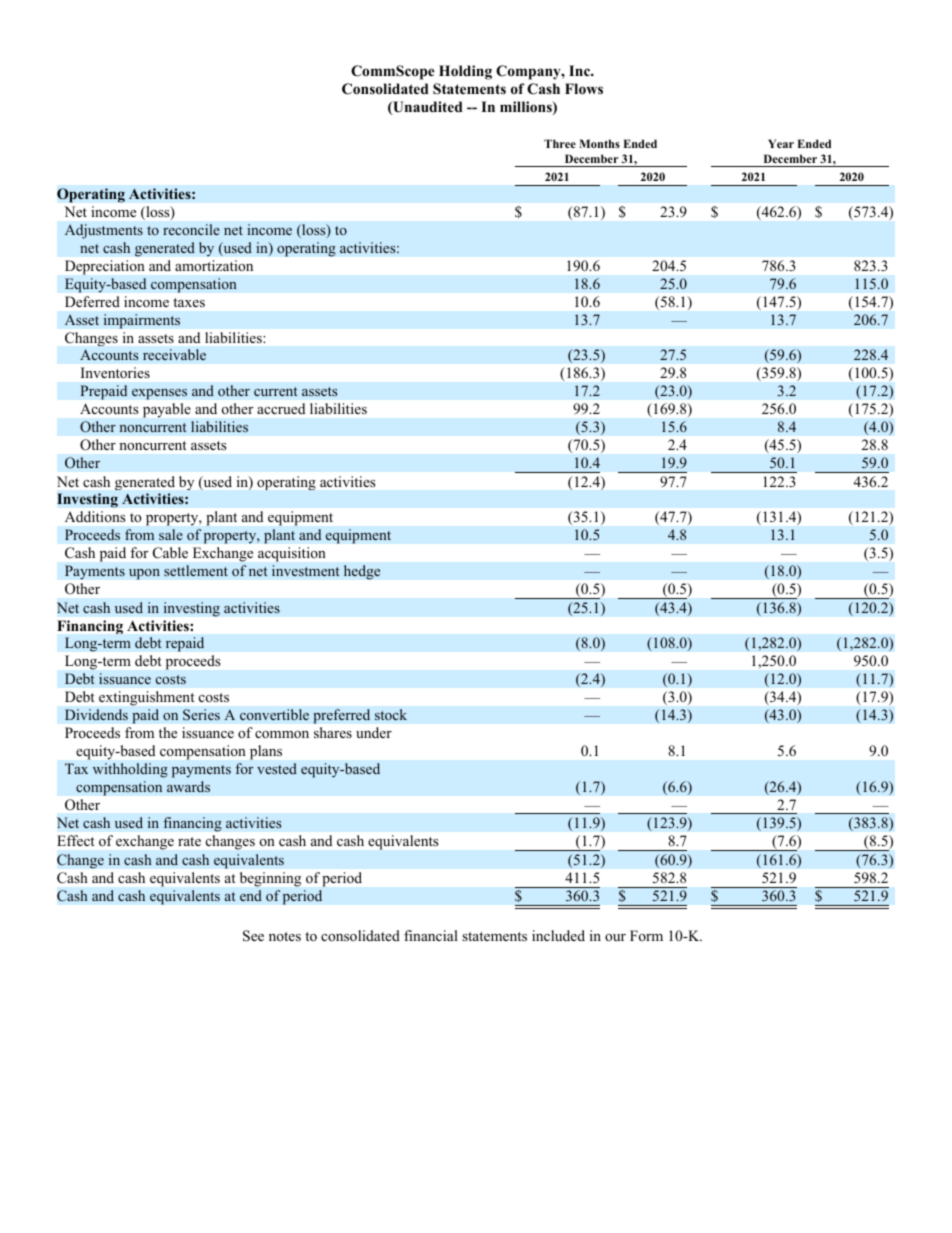  What do you see at coordinates (560, 143) in the document?
I see `Three` at bounding box center [560, 143].
